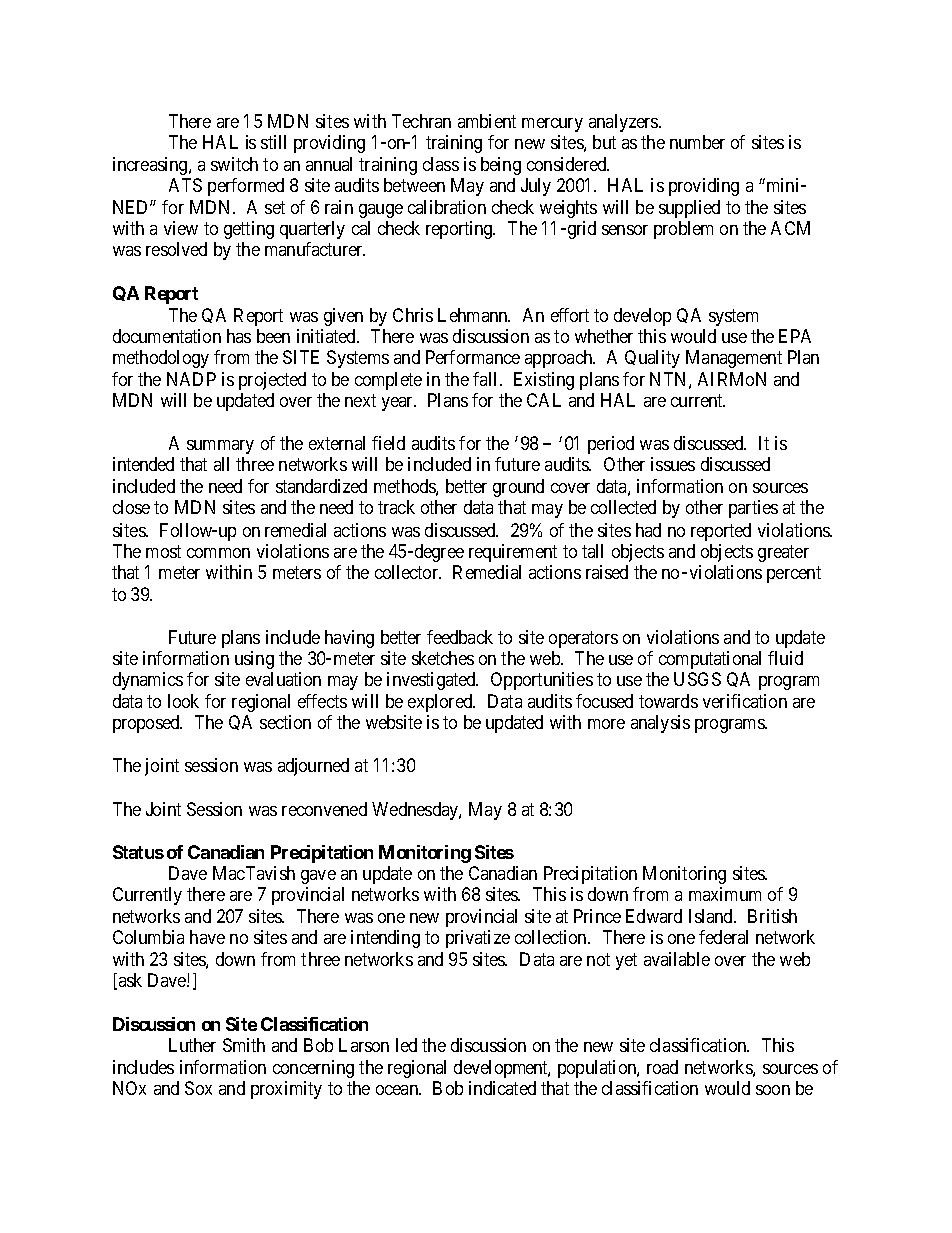 This screenshot has height=1233, width=952. Describe the element at coordinates (697, 142) in the screenshot. I see `number` at that location.
